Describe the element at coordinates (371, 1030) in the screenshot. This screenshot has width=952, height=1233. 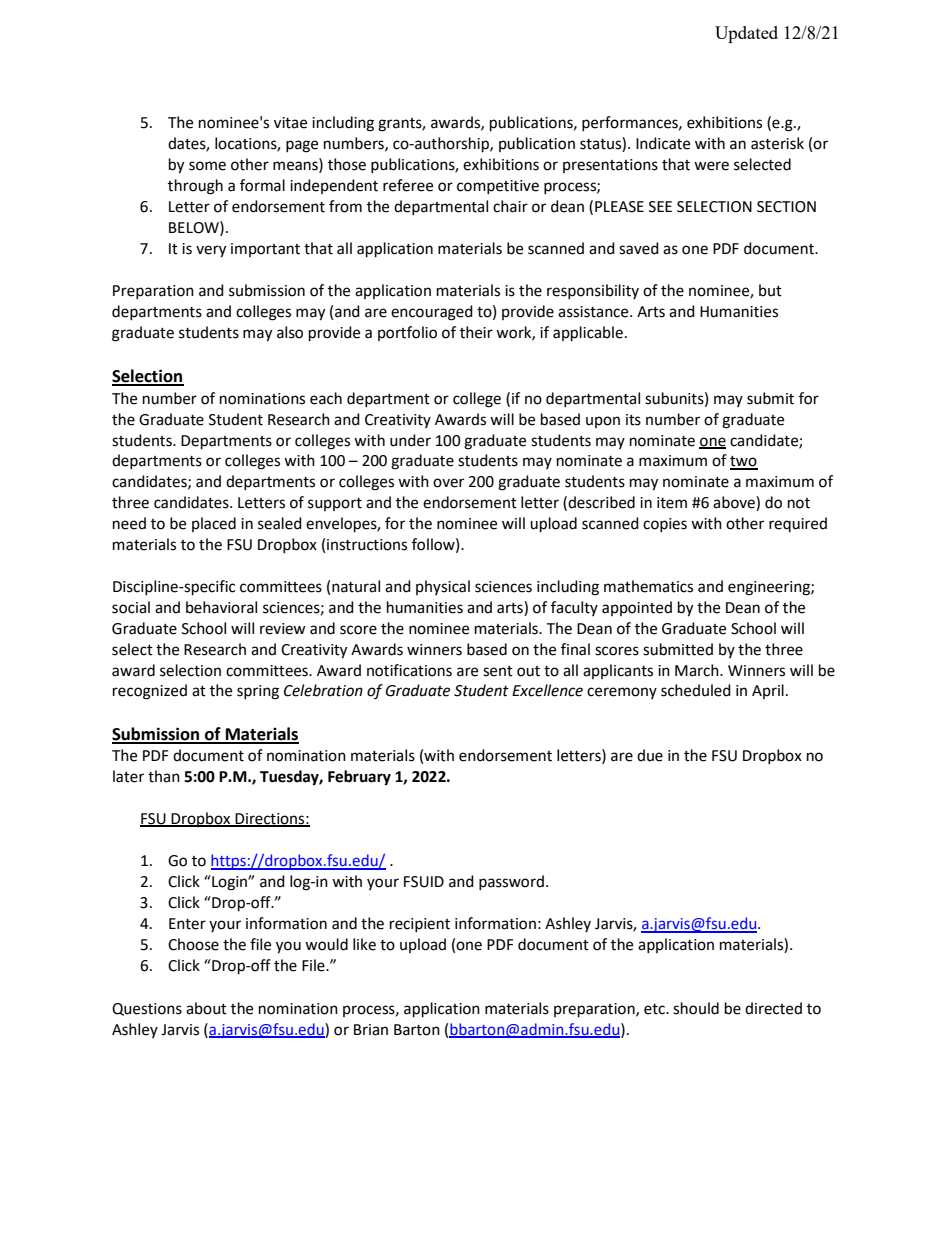
I see `Brian` at that location.
